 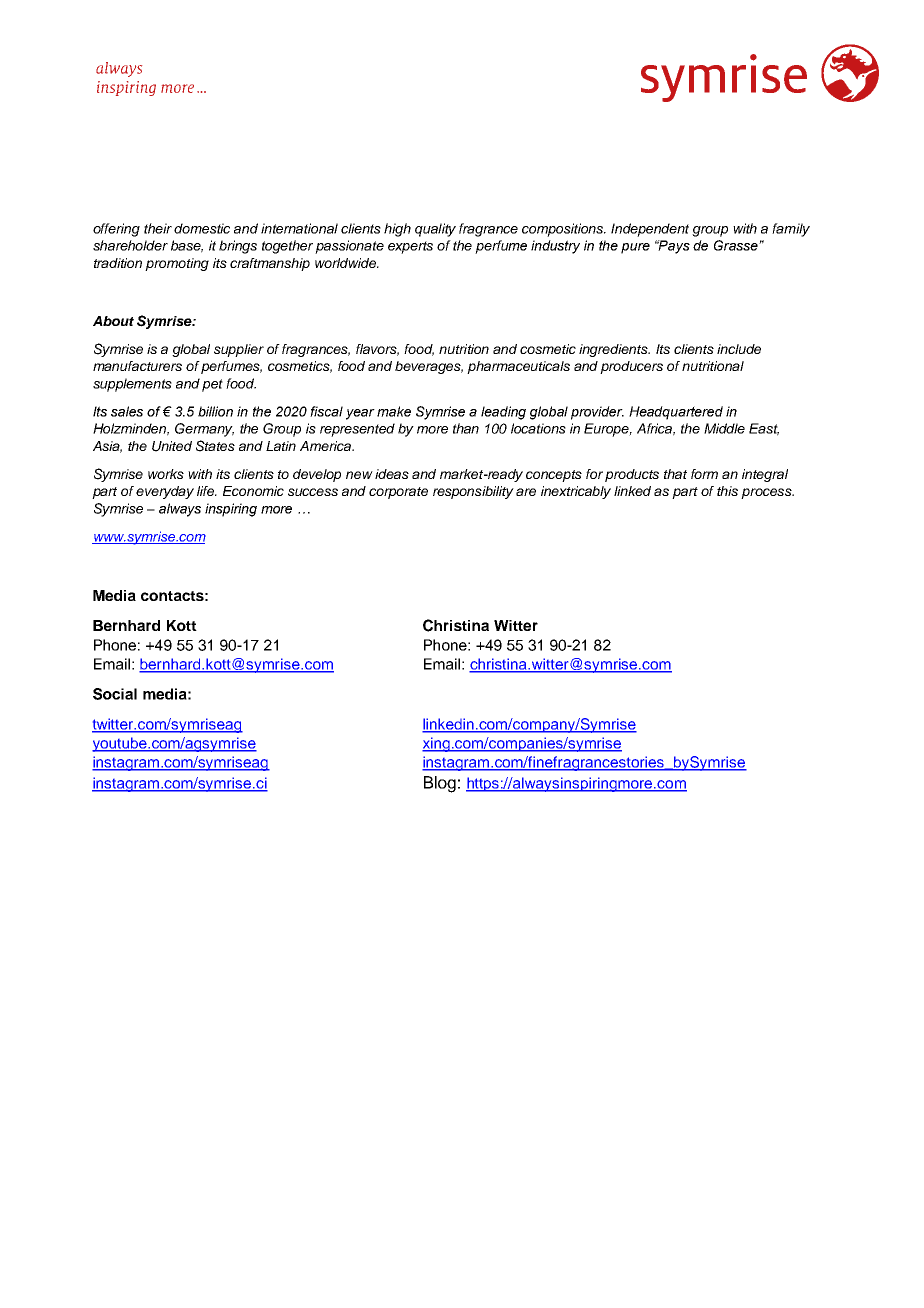 I want to click on process, so click(x=767, y=493).
